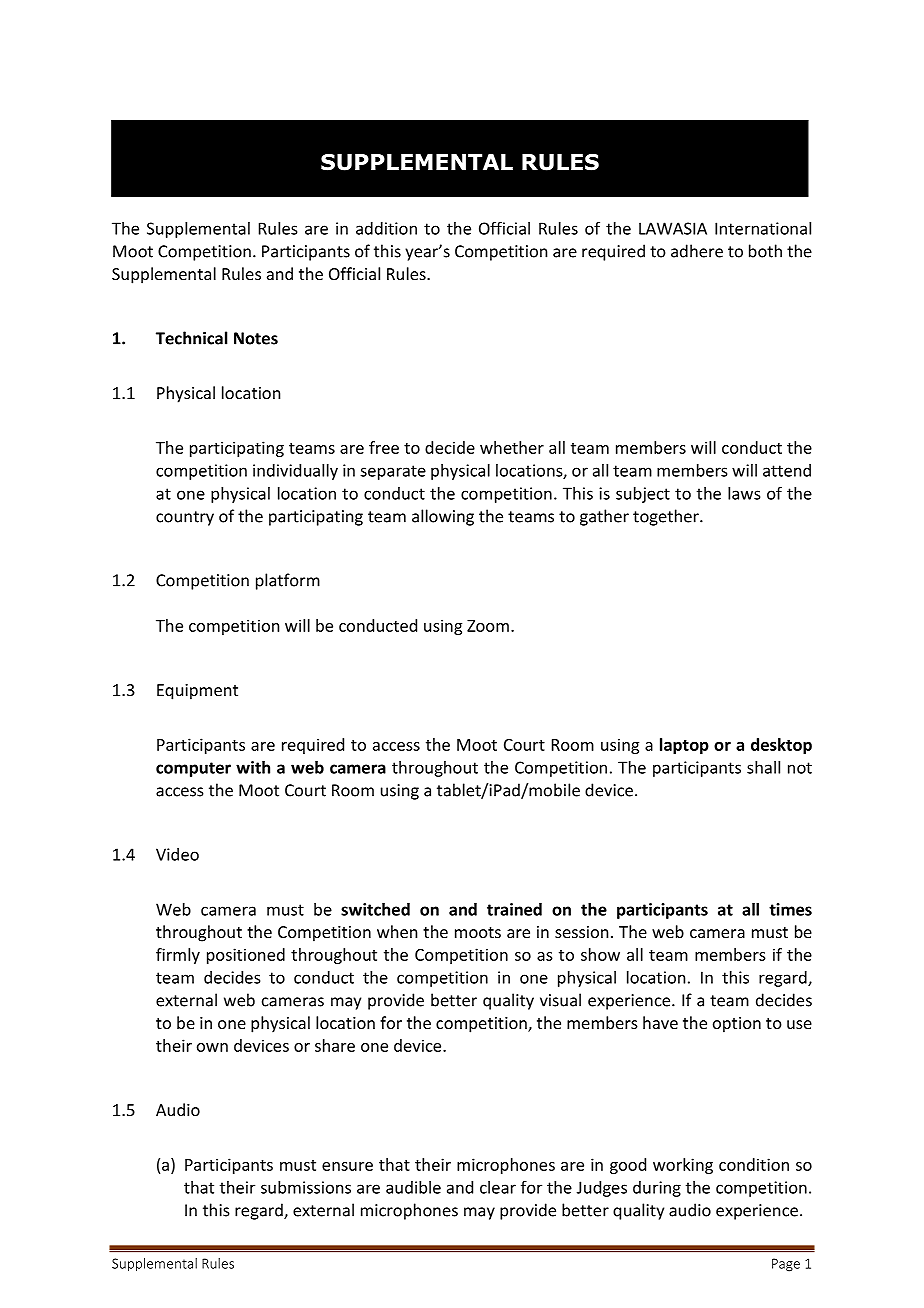 The image size is (924, 1308). Describe the element at coordinates (560, 1000) in the screenshot. I see `visual` at that location.
